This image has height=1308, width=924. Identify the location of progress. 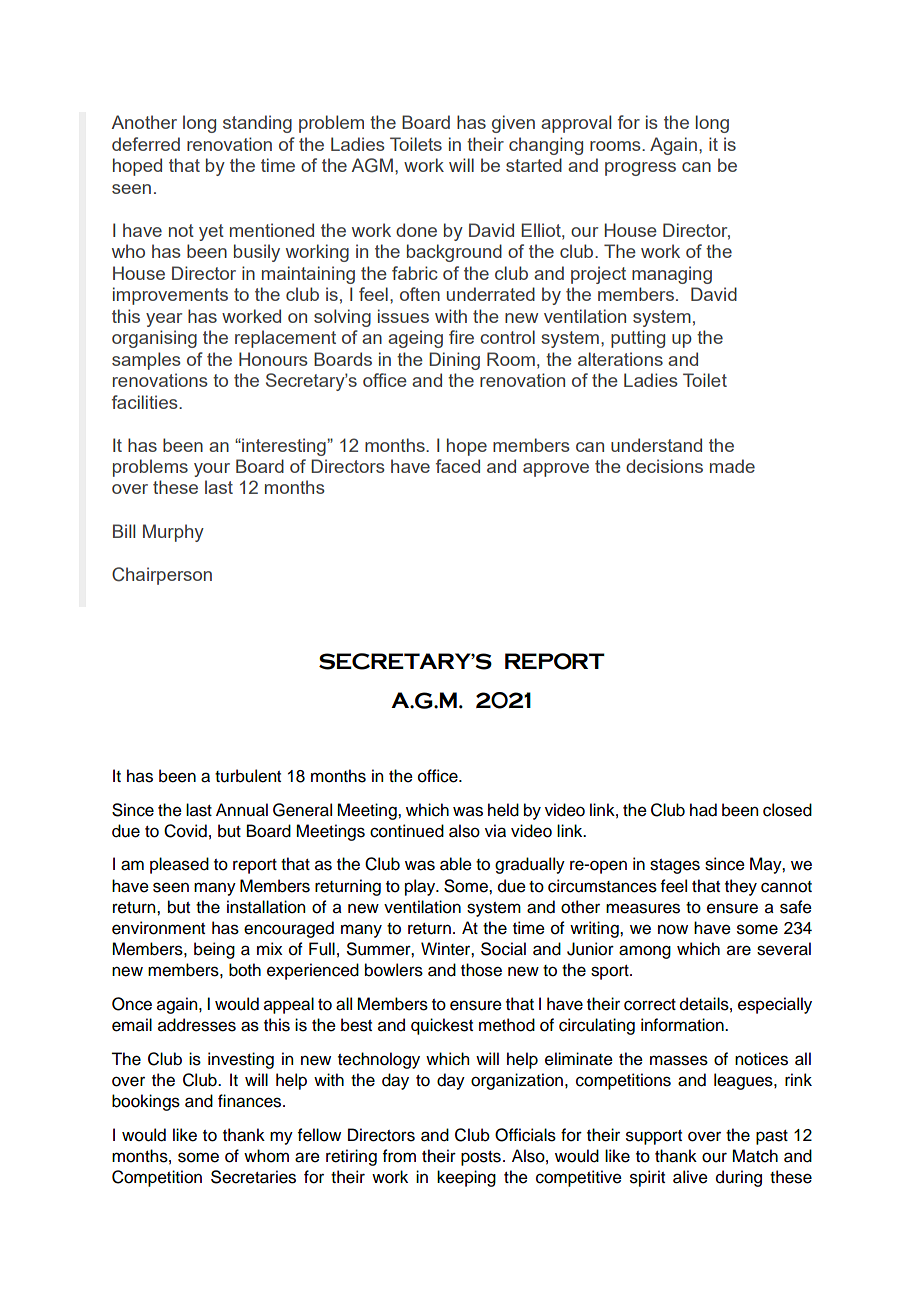
(640, 169).
